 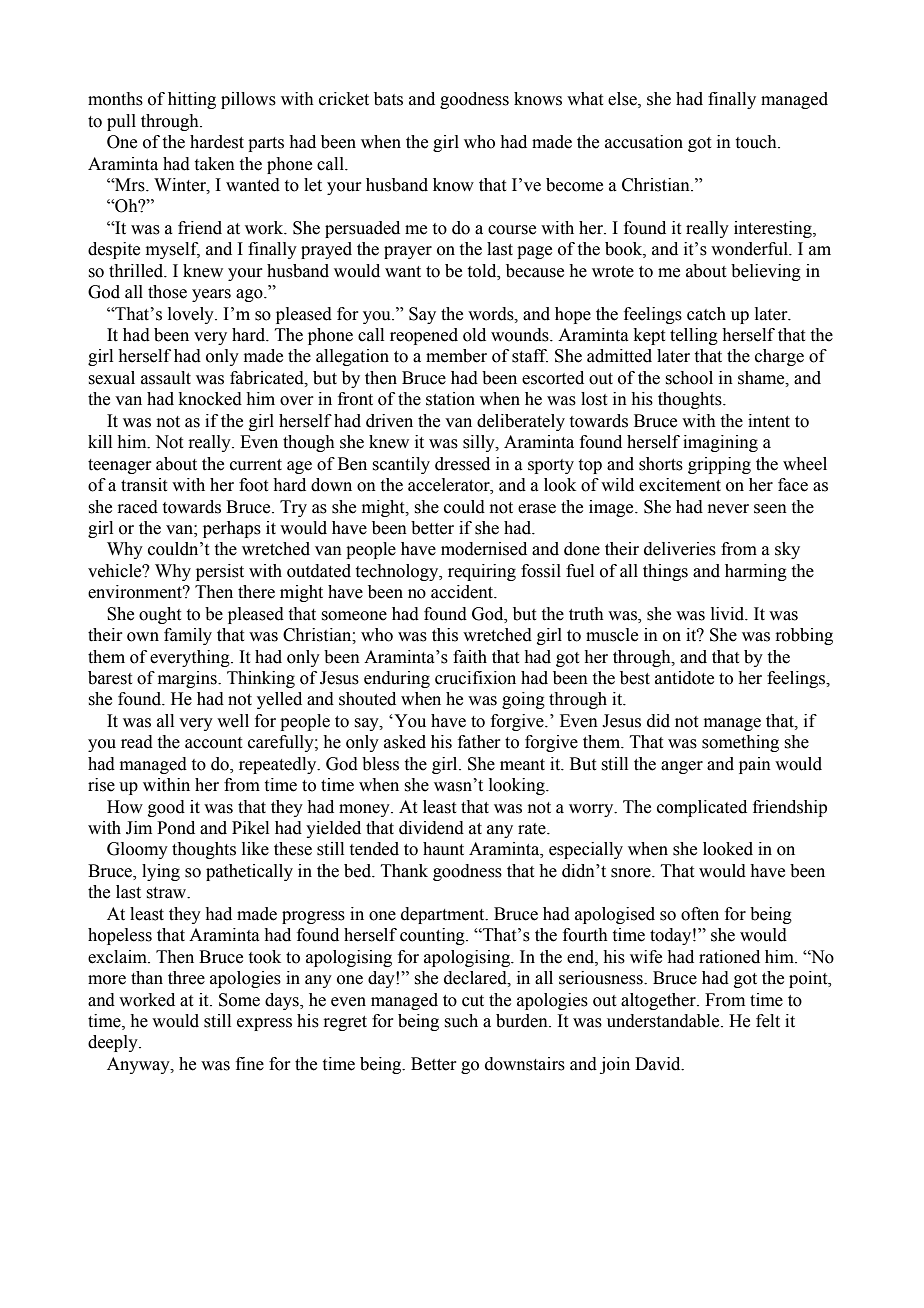 What do you see at coordinates (456, 356) in the screenshot?
I see `member` at bounding box center [456, 356].
